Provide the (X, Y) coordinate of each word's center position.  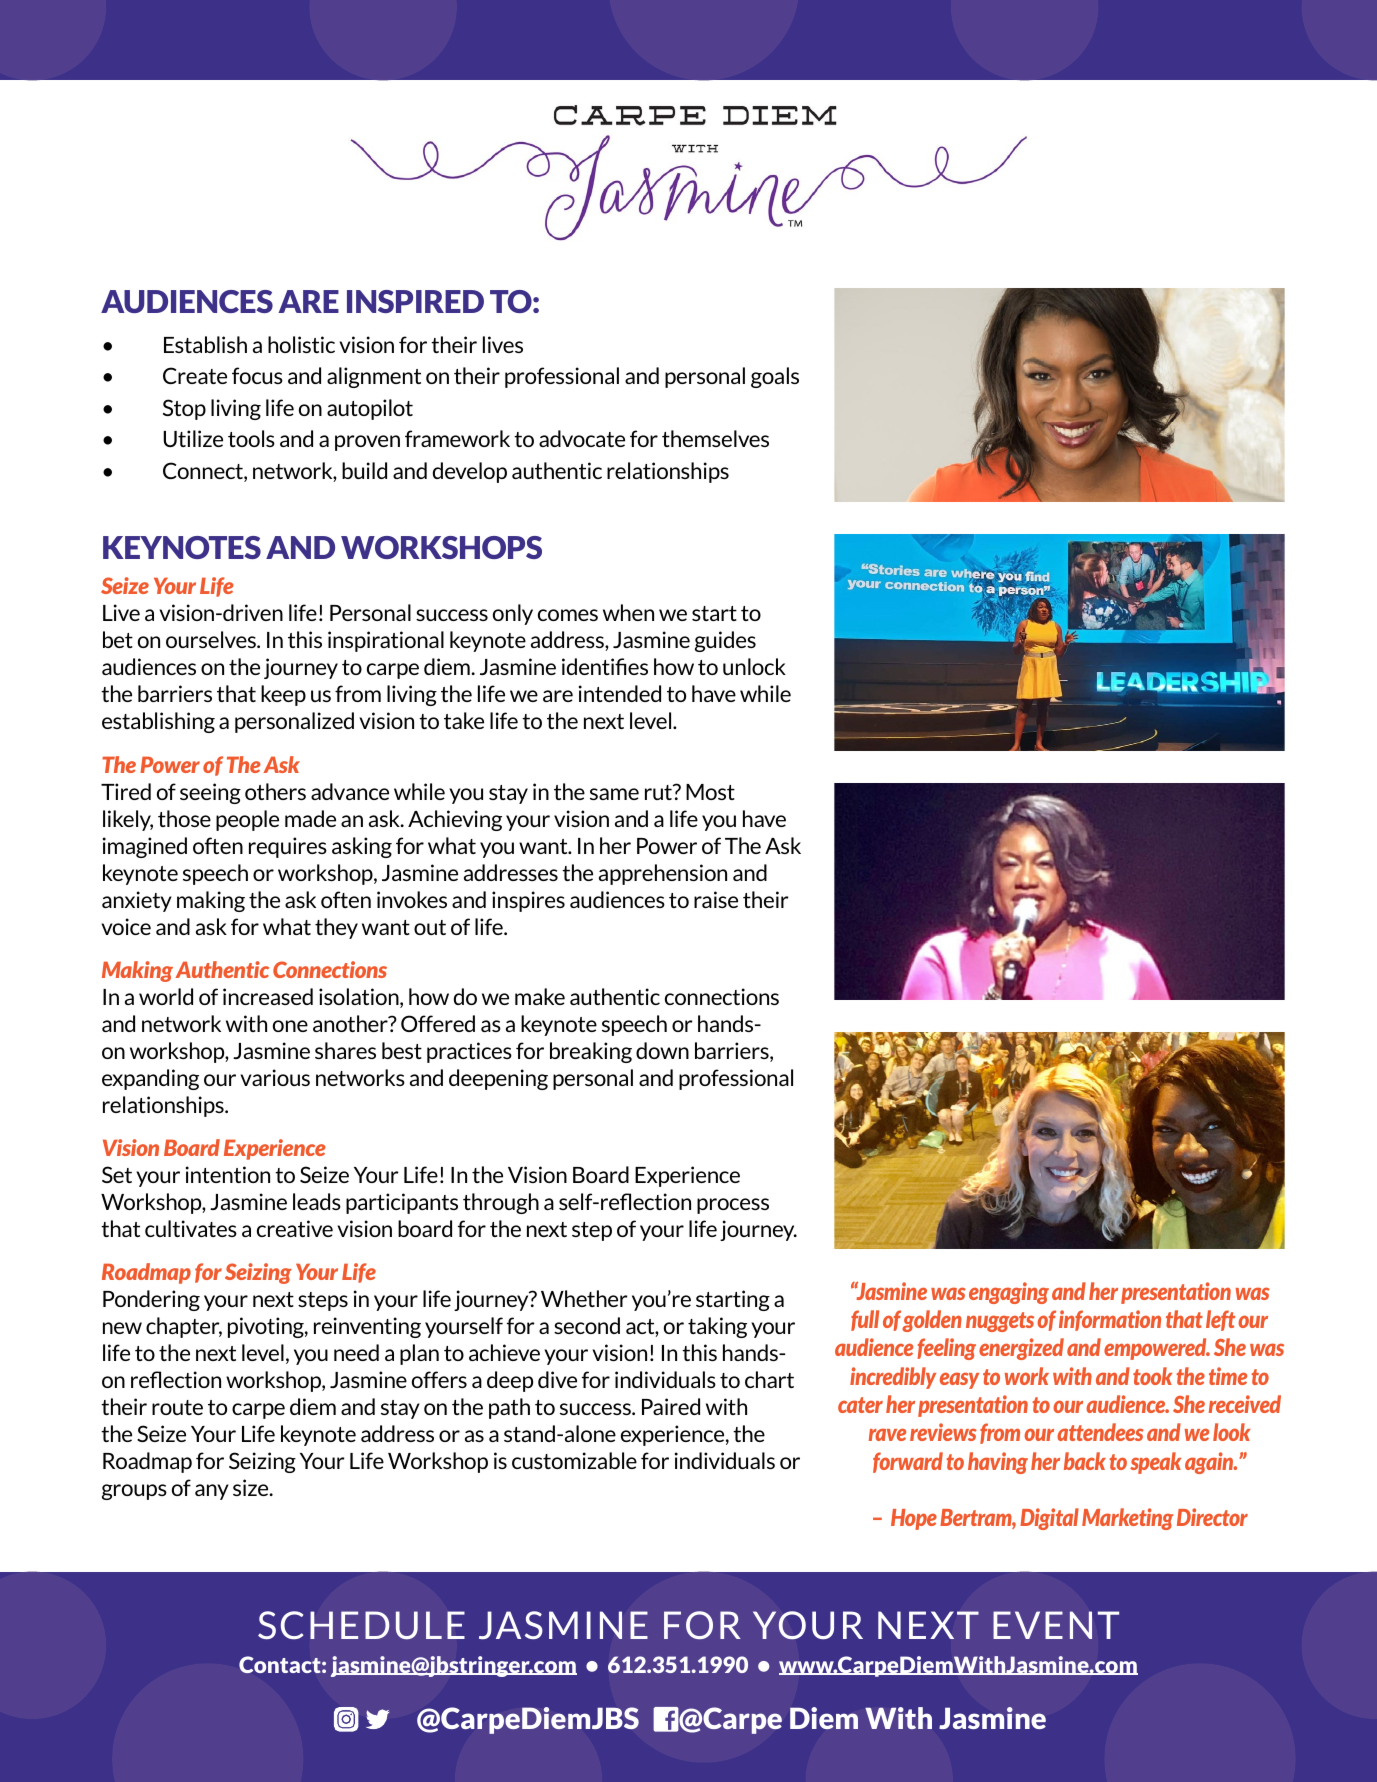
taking (717, 1327)
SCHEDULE (361, 1625)
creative (295, 1228)
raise (716, 899)
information (1110, 1320)
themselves (715, 438)
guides (725, 641)
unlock (754, 666)
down (662, 1050)
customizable (574, 1460)
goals (775, 377)
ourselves (212, 639)
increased (268, 996)
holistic (301, 344)
